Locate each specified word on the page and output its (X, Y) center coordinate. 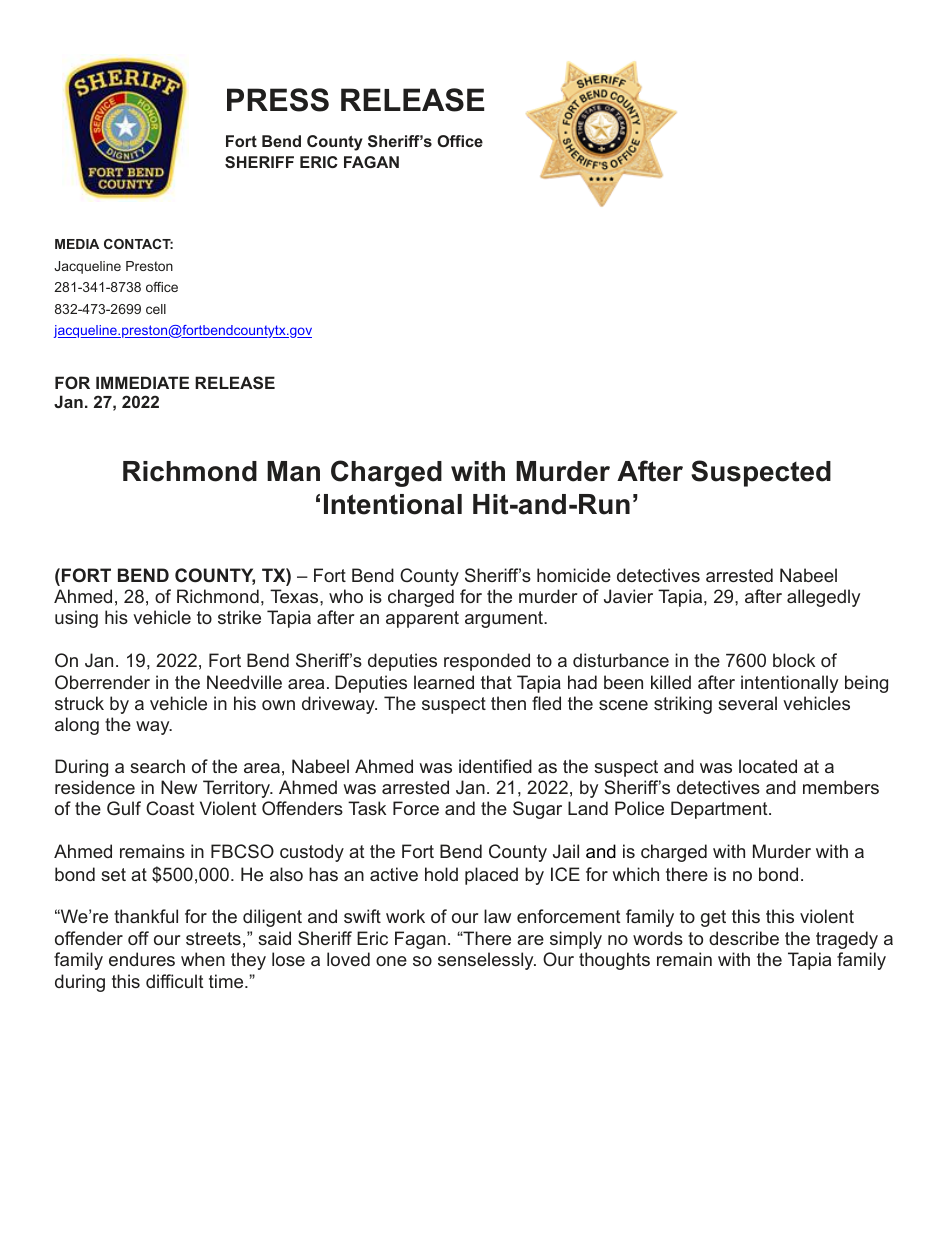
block (794, 660)
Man (293, 471)
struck (79, 703)
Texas (295, 596)
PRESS (278, 100)
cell (156, 309)
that (496, 682)
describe (744, 938)
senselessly (487, 961)
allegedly (823, 598)
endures (142, 959)
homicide (574, 575)
